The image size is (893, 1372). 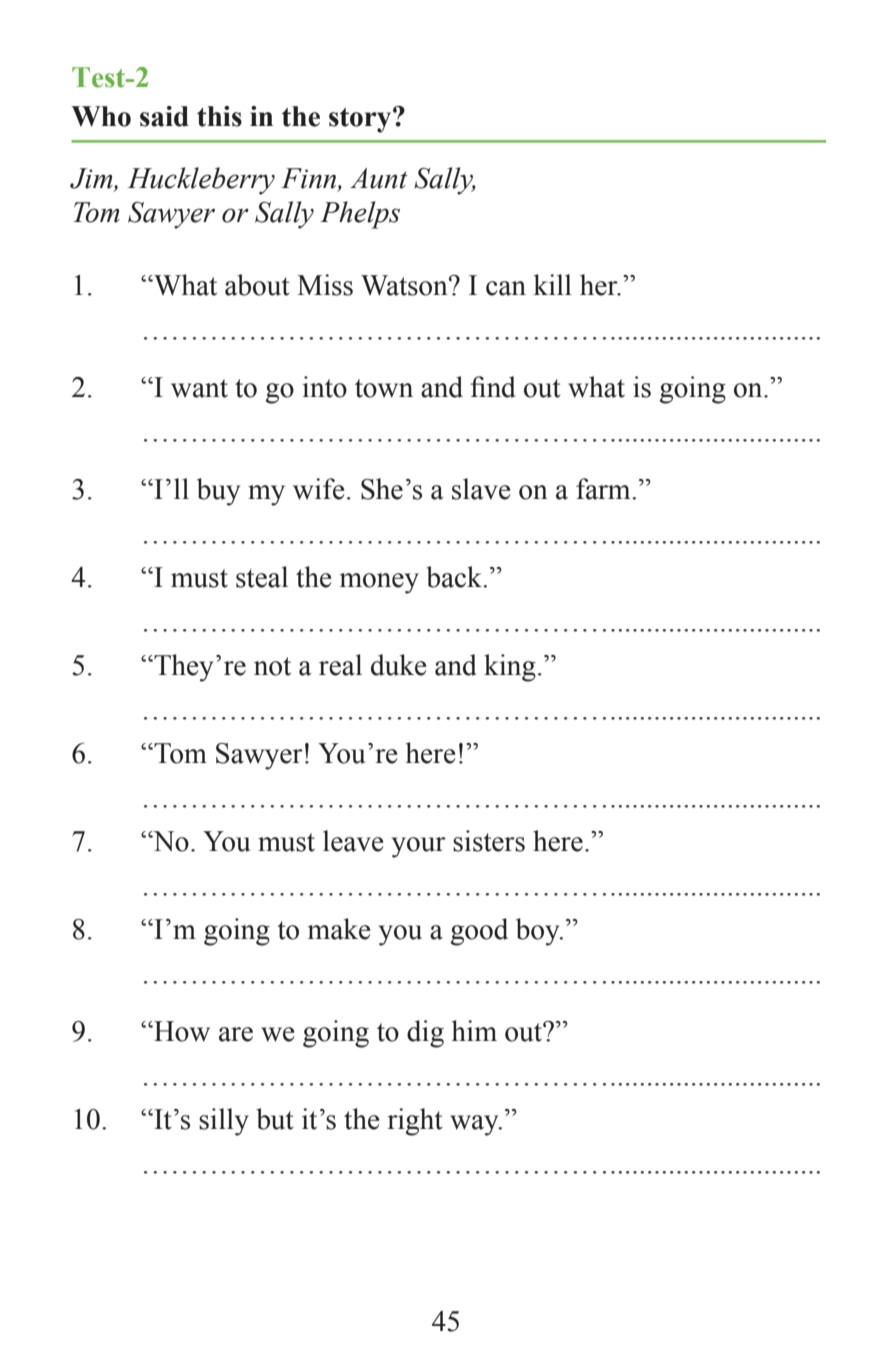 I want to click on buy, so click(x=218, y=492).
